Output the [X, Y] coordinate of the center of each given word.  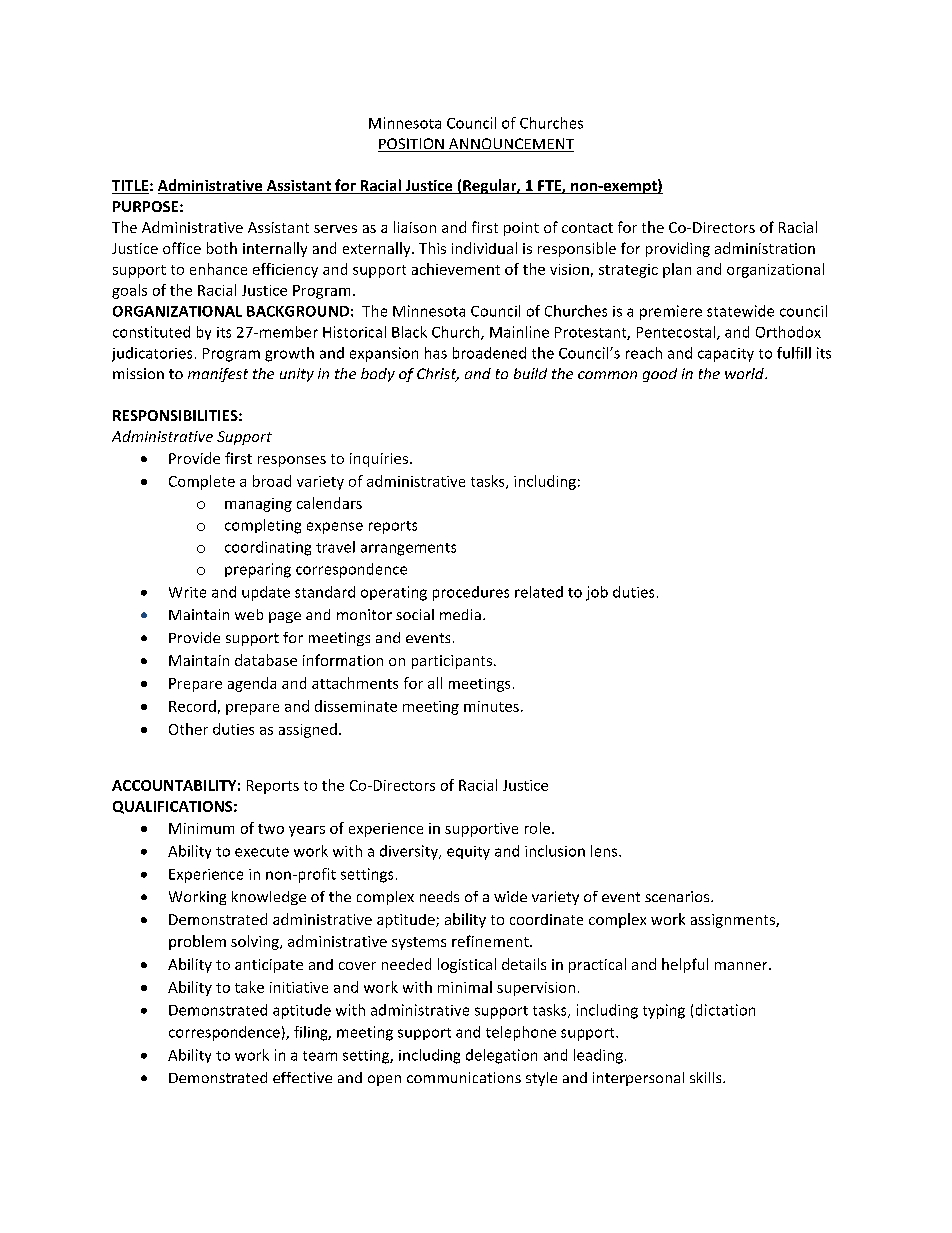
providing [678, 249]
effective [302, 1077]
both [222, 248]
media [460, 614]
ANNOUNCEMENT [510, 145]
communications [464, 1077]
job [597, 593]
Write [187, 592]
